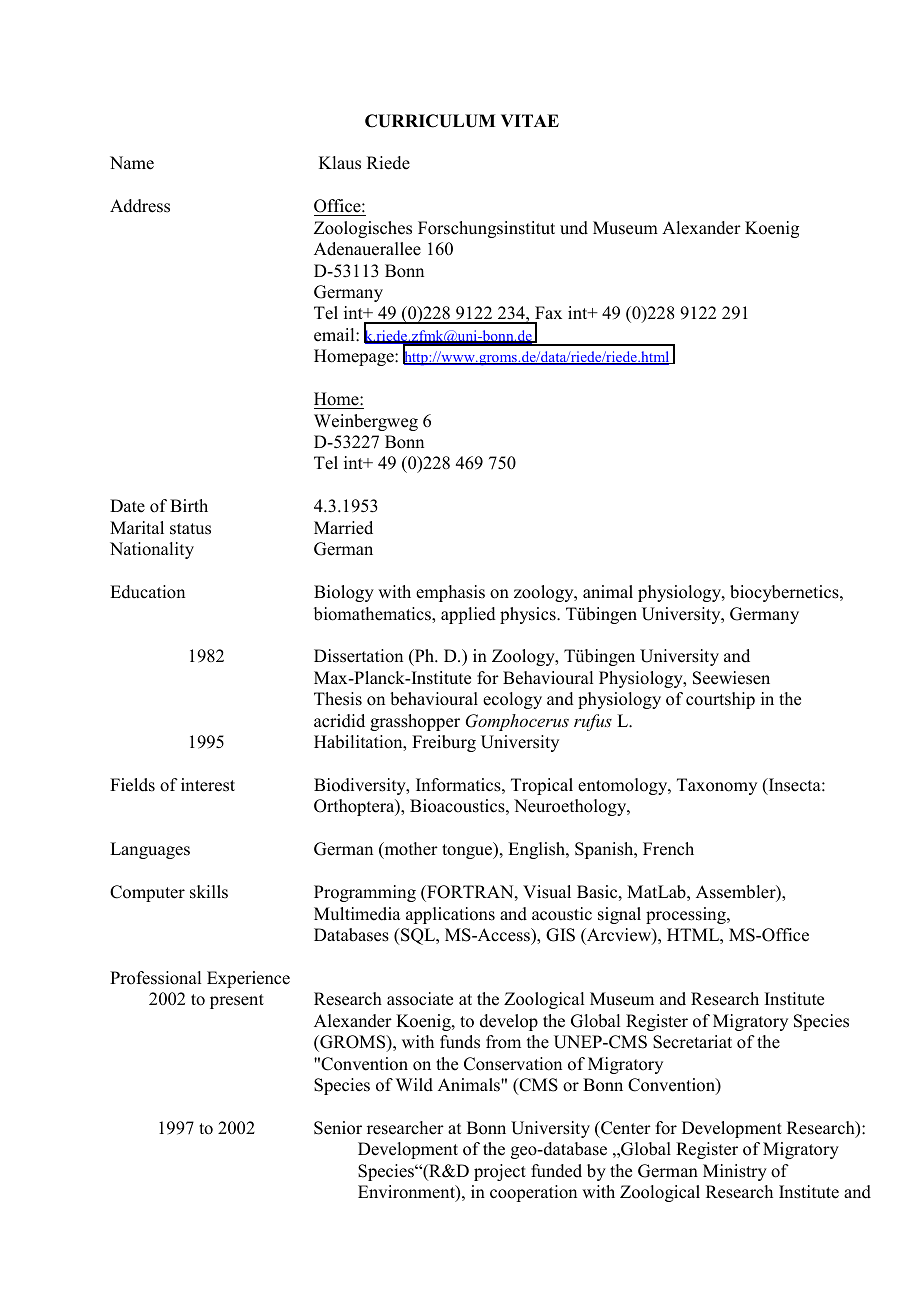 The image size is (924, 1308). Describe the element at coordinates (147, 592) in the screenshot. I see `Education` at that location.
